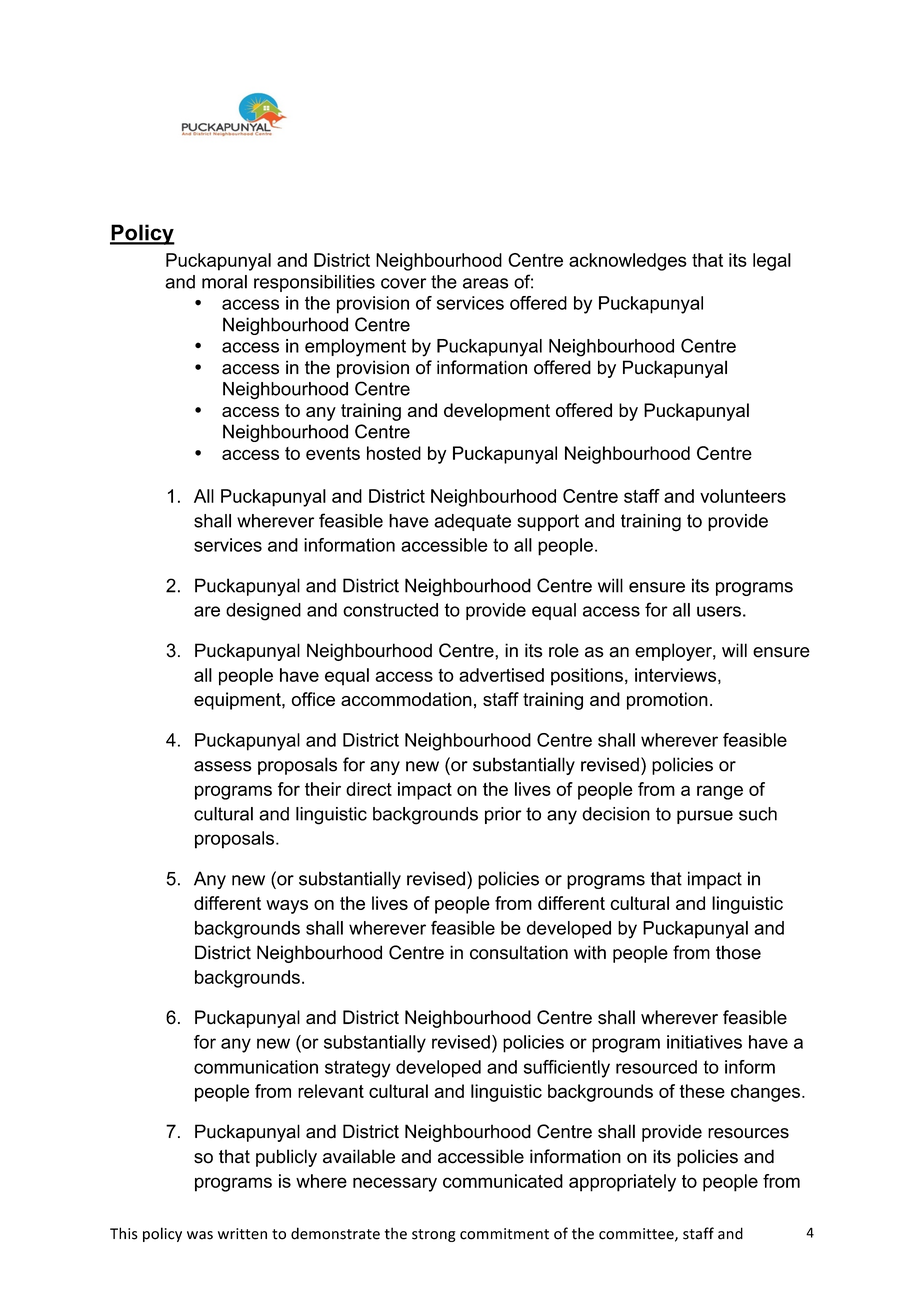 The width and height of the image is (924, 1308). What do you see at coordinates (628, 262) in the image?
I see `acknowledges` at bounding box center [628, 262].
